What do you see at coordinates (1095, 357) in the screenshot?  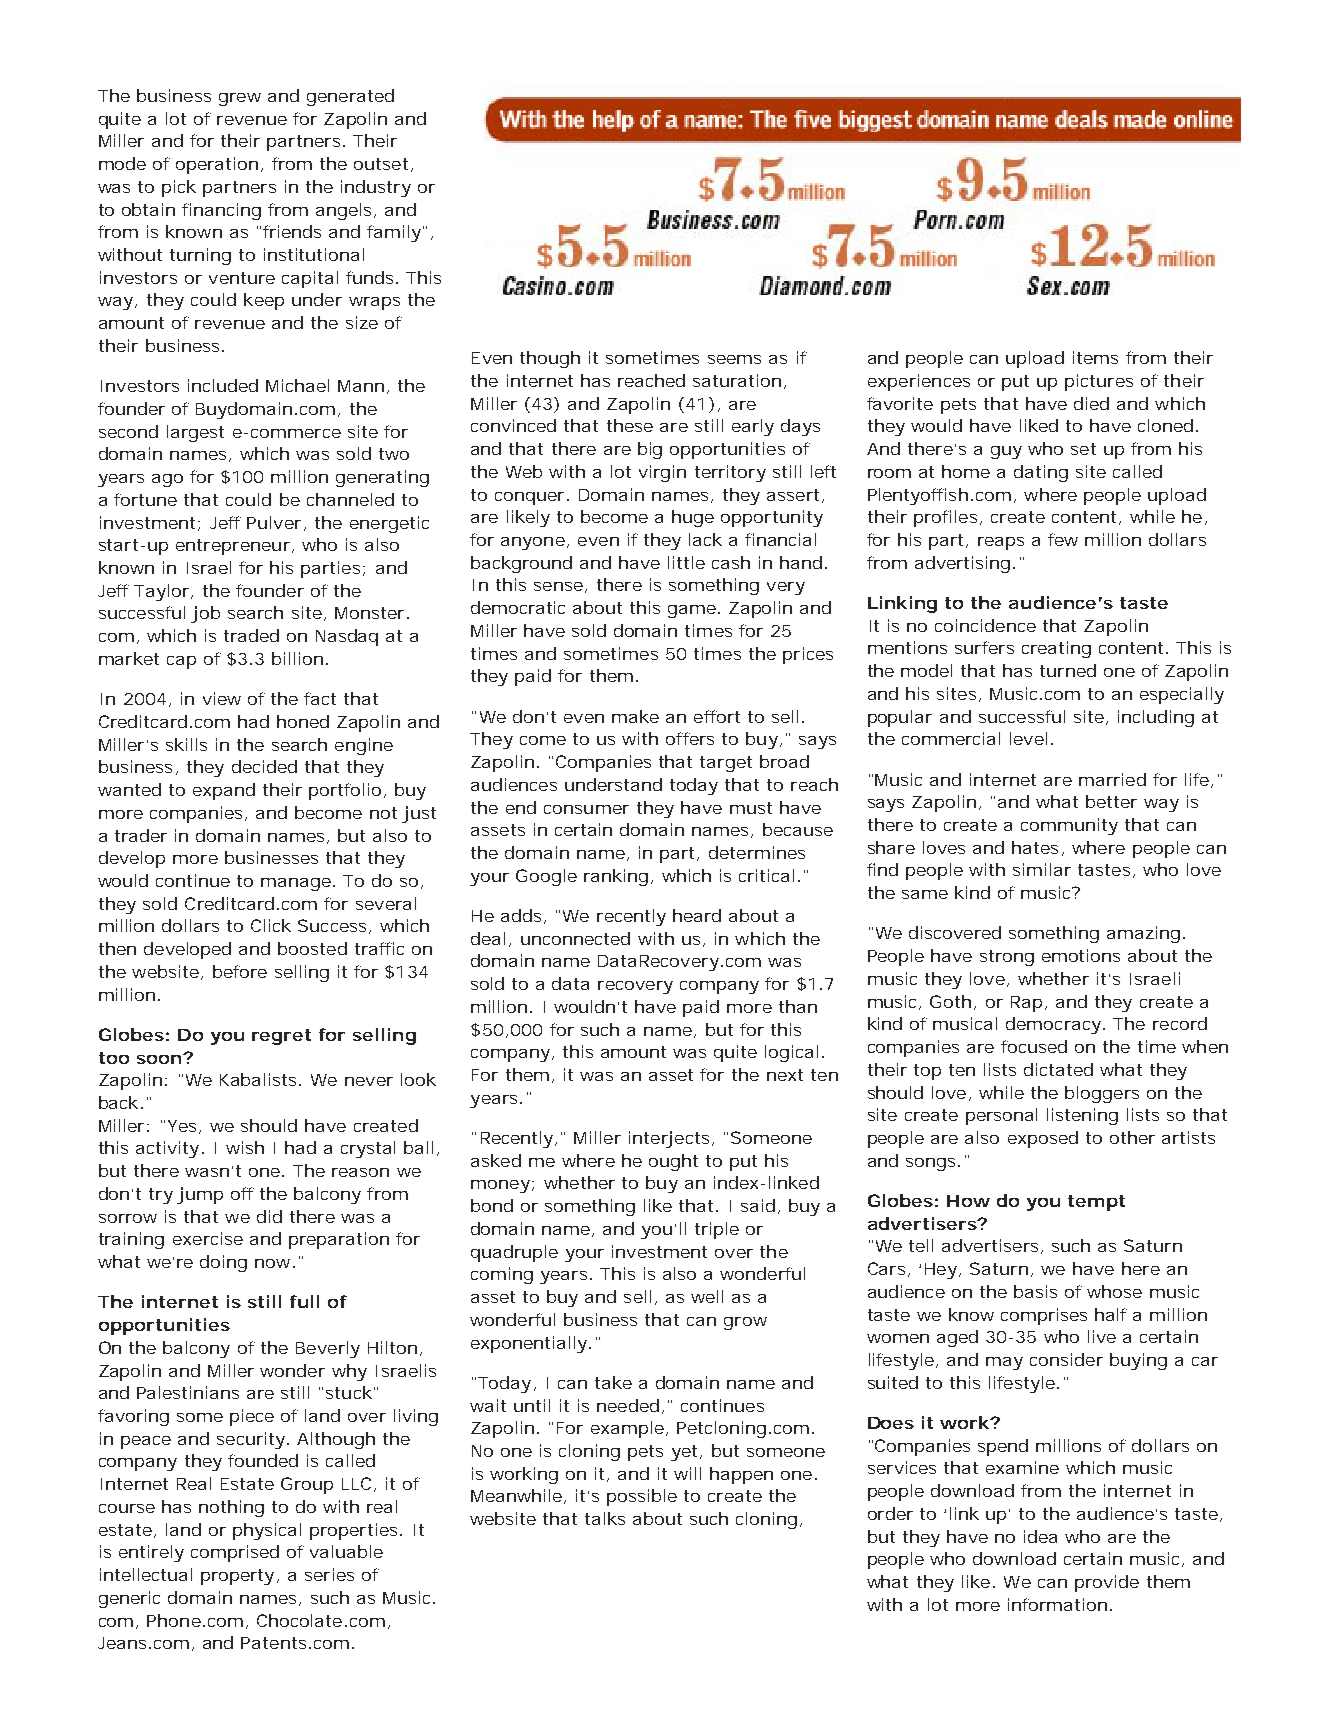 I see `items` at bounding box center [1095, 357].
